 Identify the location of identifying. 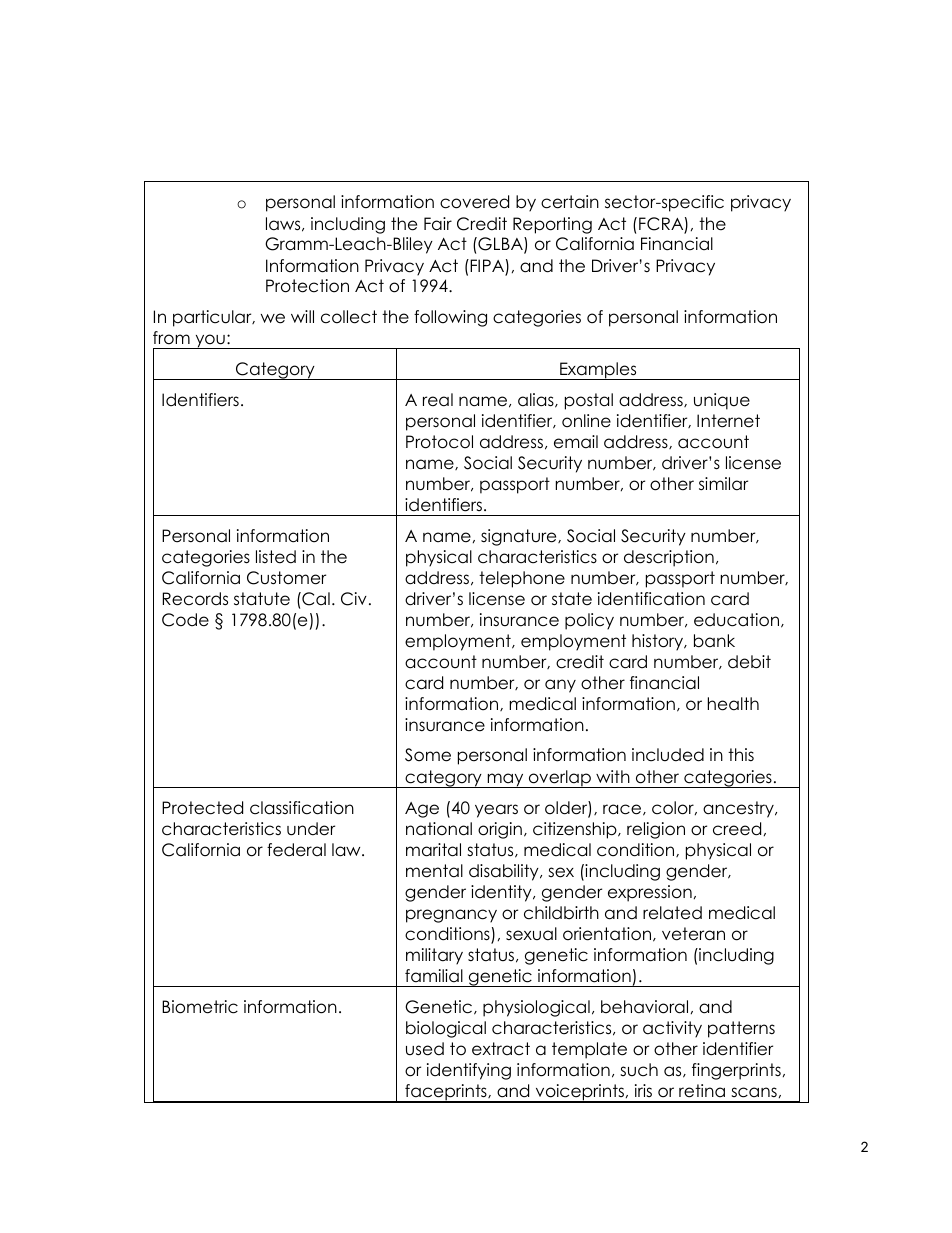
(469, 1071).
